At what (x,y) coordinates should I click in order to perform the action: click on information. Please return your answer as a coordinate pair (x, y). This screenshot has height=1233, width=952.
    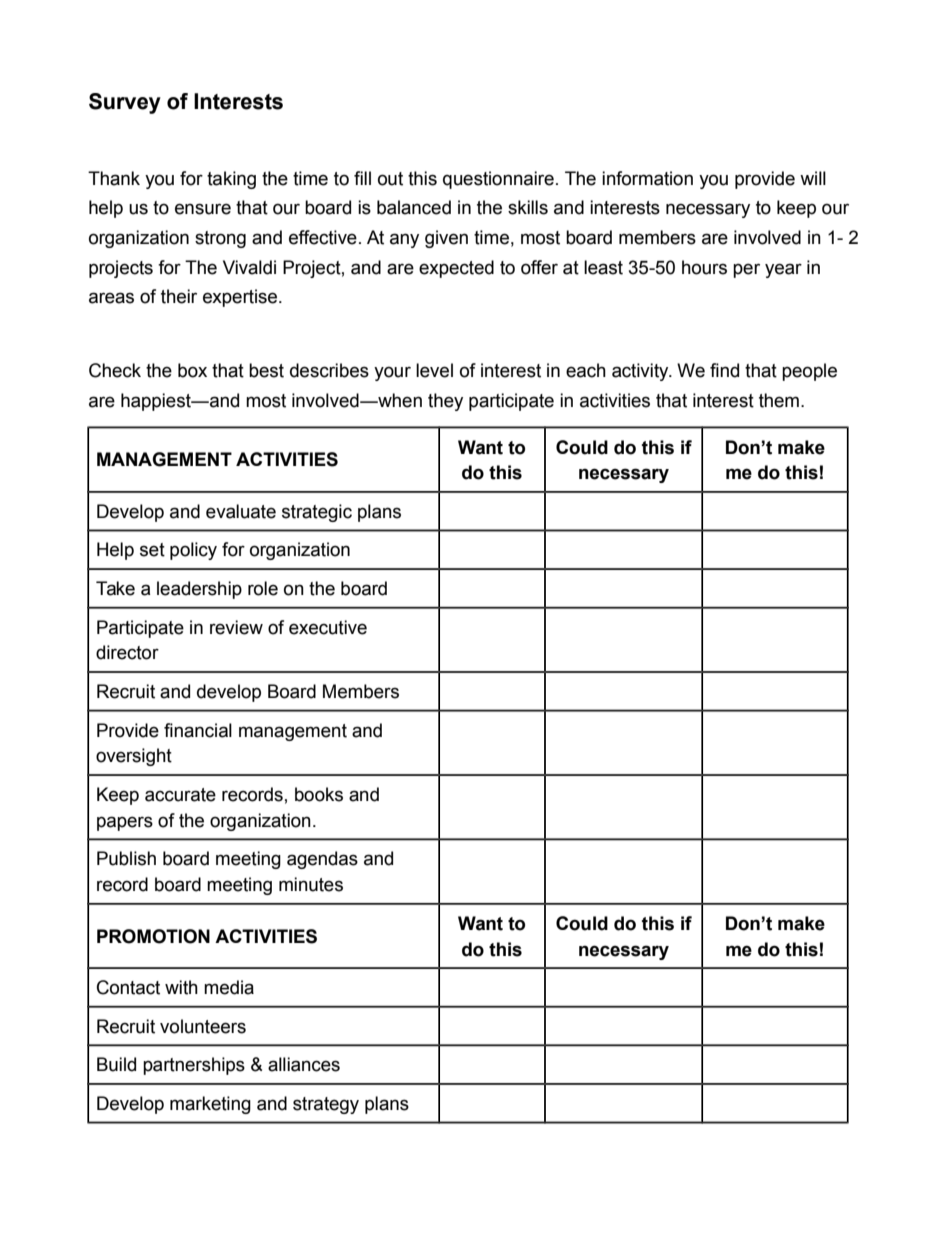
    Looking at the image, I should click on (647, 178).
